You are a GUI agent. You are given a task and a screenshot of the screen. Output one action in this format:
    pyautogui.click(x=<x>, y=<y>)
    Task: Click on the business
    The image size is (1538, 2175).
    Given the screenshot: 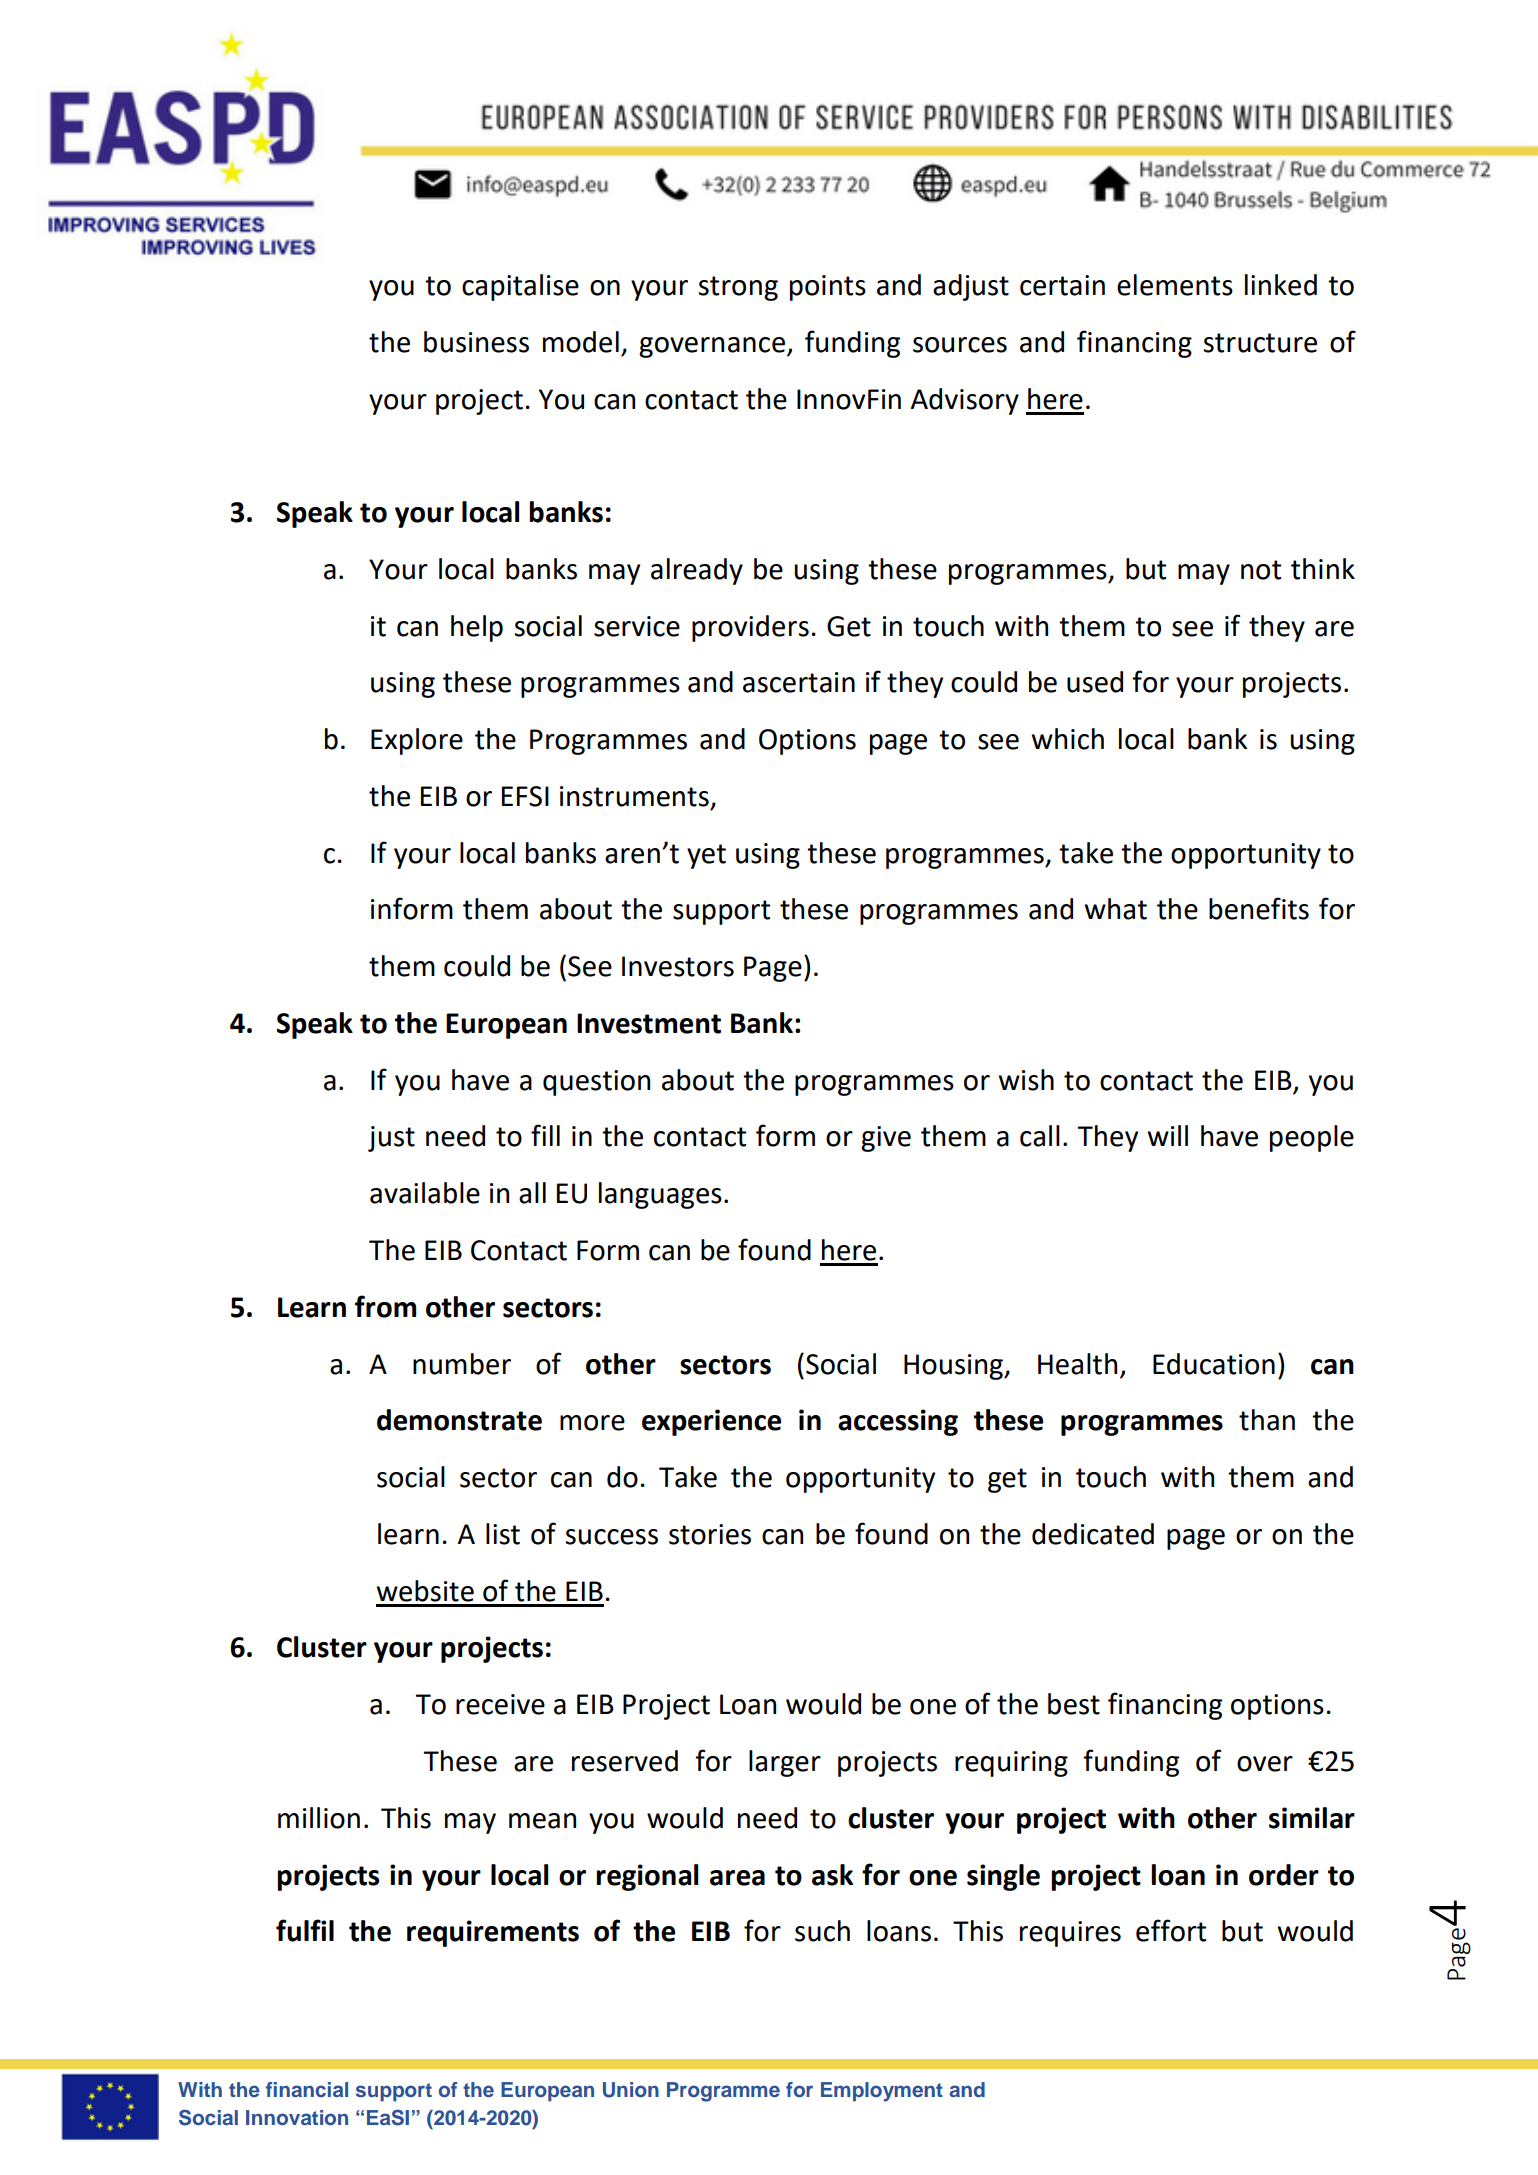 What is the action you would take?
    pyautogui.click(x=476, y=342)
